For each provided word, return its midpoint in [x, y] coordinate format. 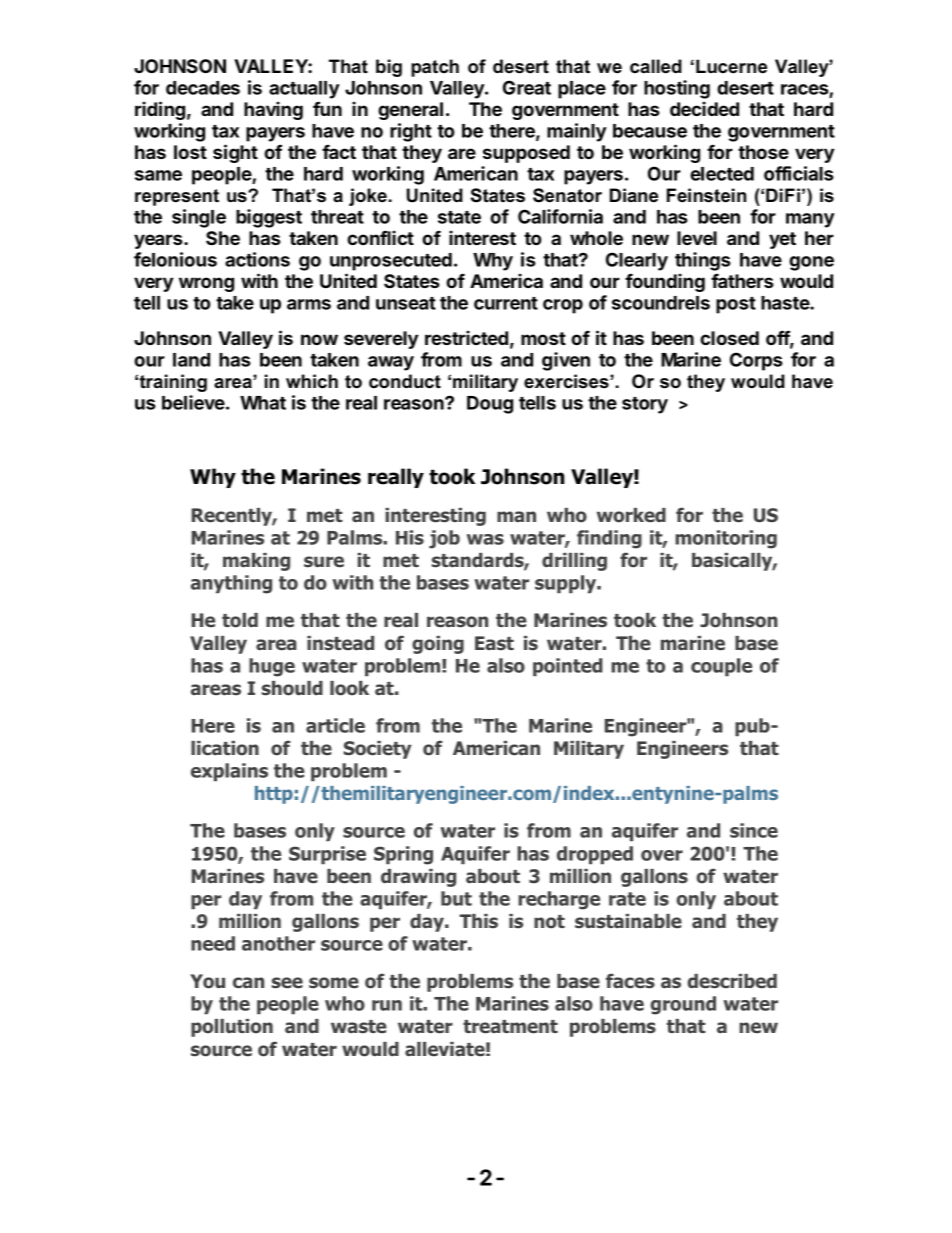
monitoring [726, 539]
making [256, 562]
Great [527, 87]
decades [203, 88]
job [444, 539]
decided [704, 108]
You [207, 981]
